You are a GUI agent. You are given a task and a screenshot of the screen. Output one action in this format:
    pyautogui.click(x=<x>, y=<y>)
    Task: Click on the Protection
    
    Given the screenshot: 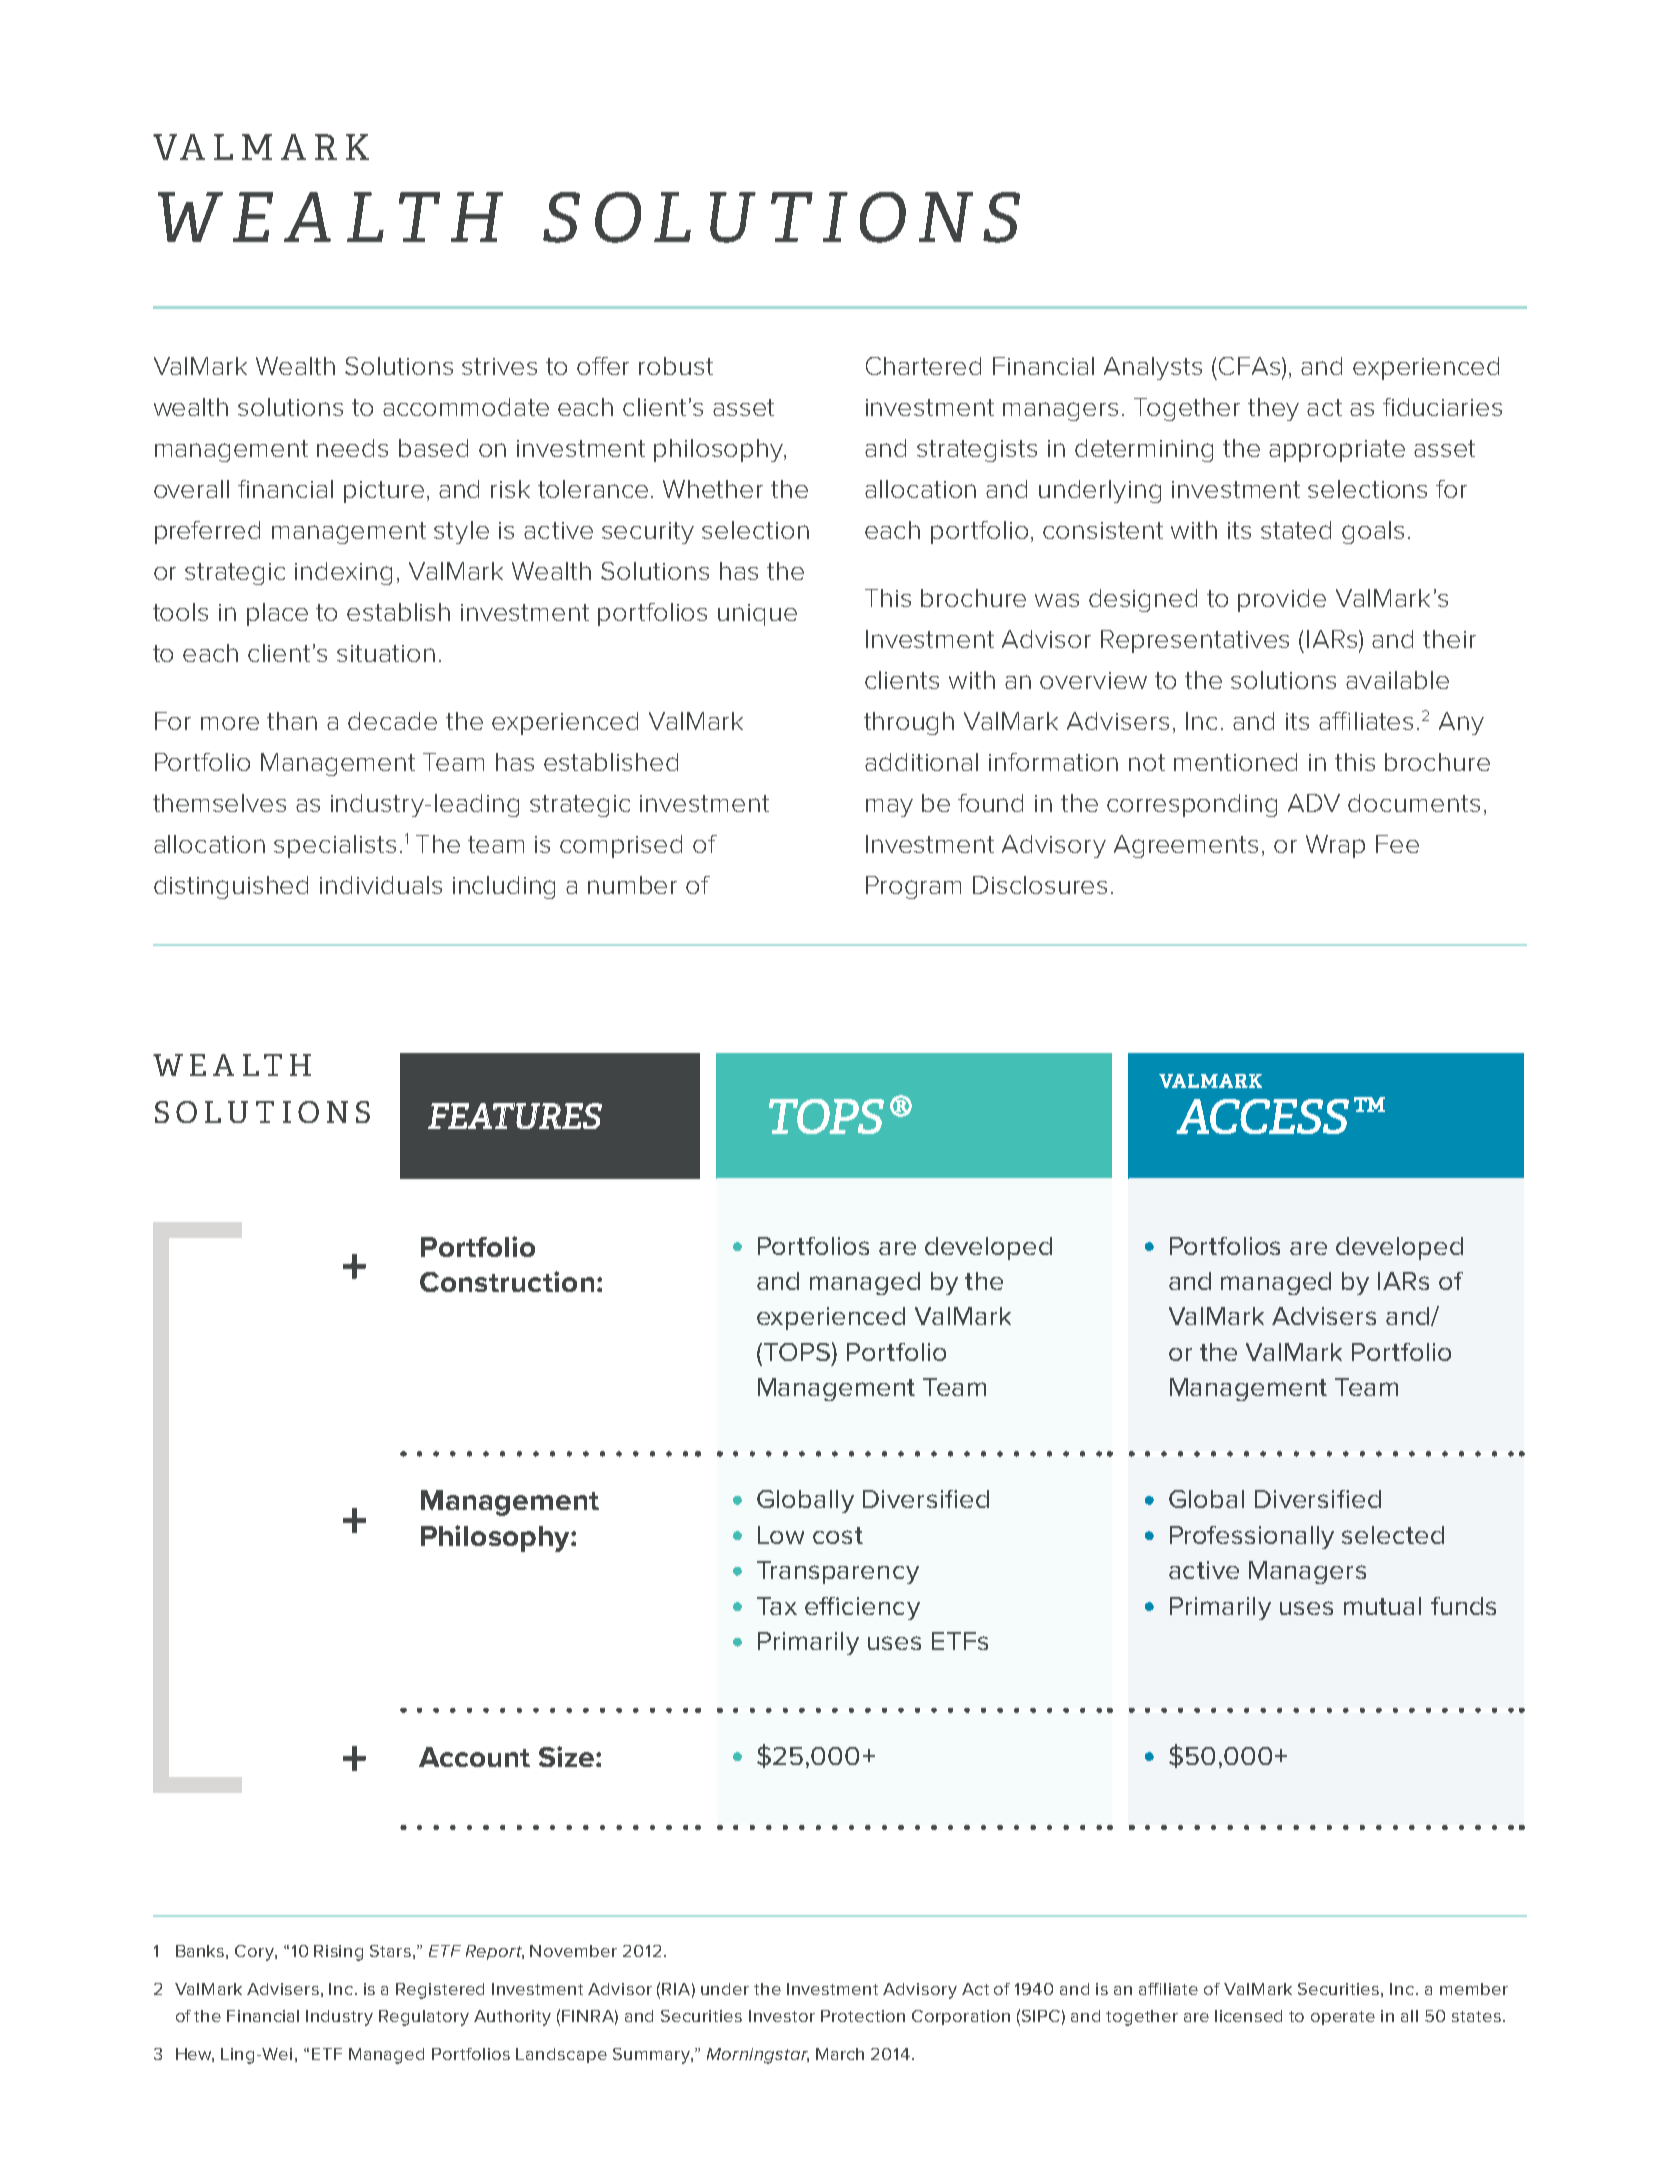 What is the action you would take?
    pyautogui.click(x=863, y=2016)
